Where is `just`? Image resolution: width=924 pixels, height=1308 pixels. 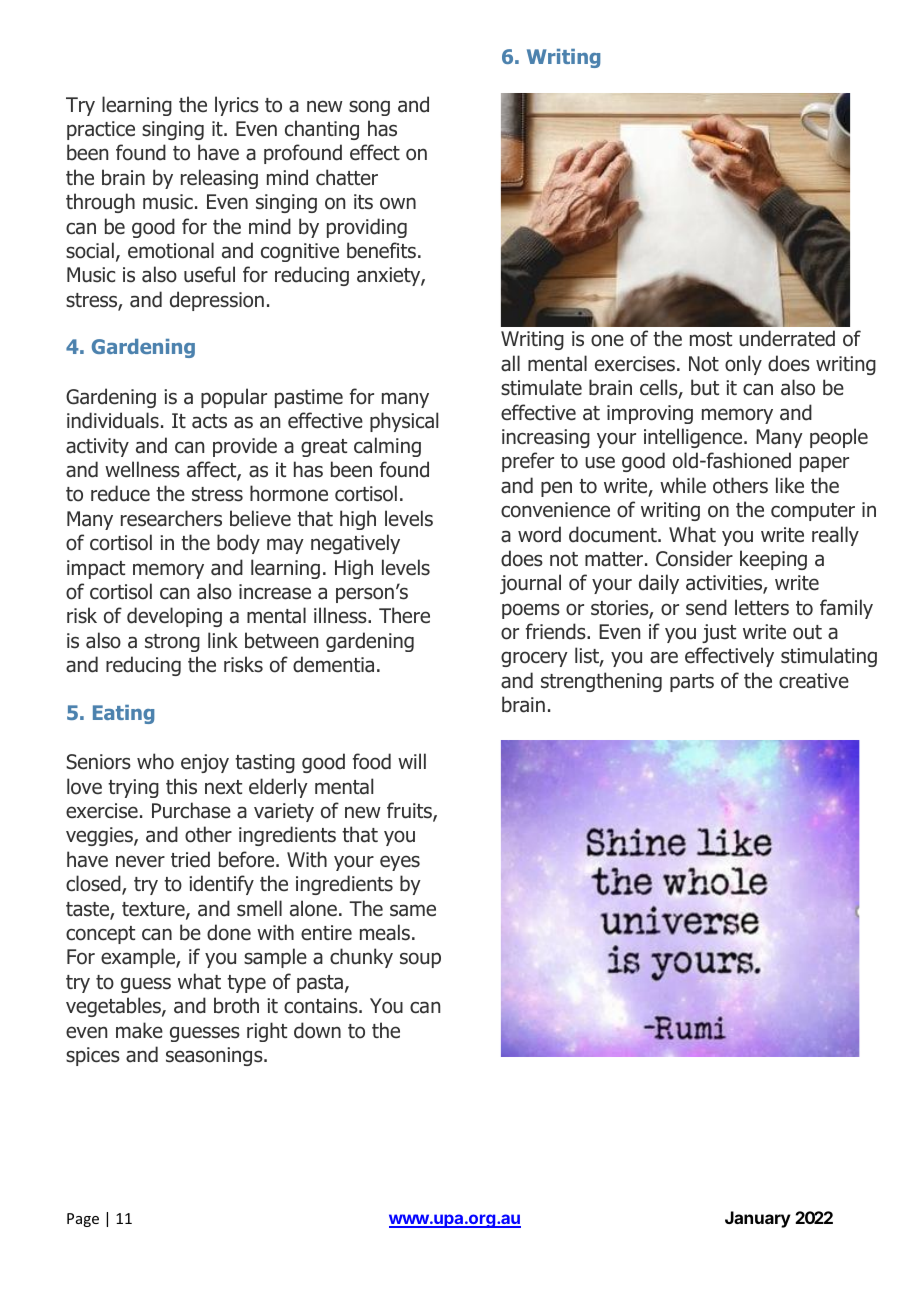 just is located at coordinates (719, 633).
